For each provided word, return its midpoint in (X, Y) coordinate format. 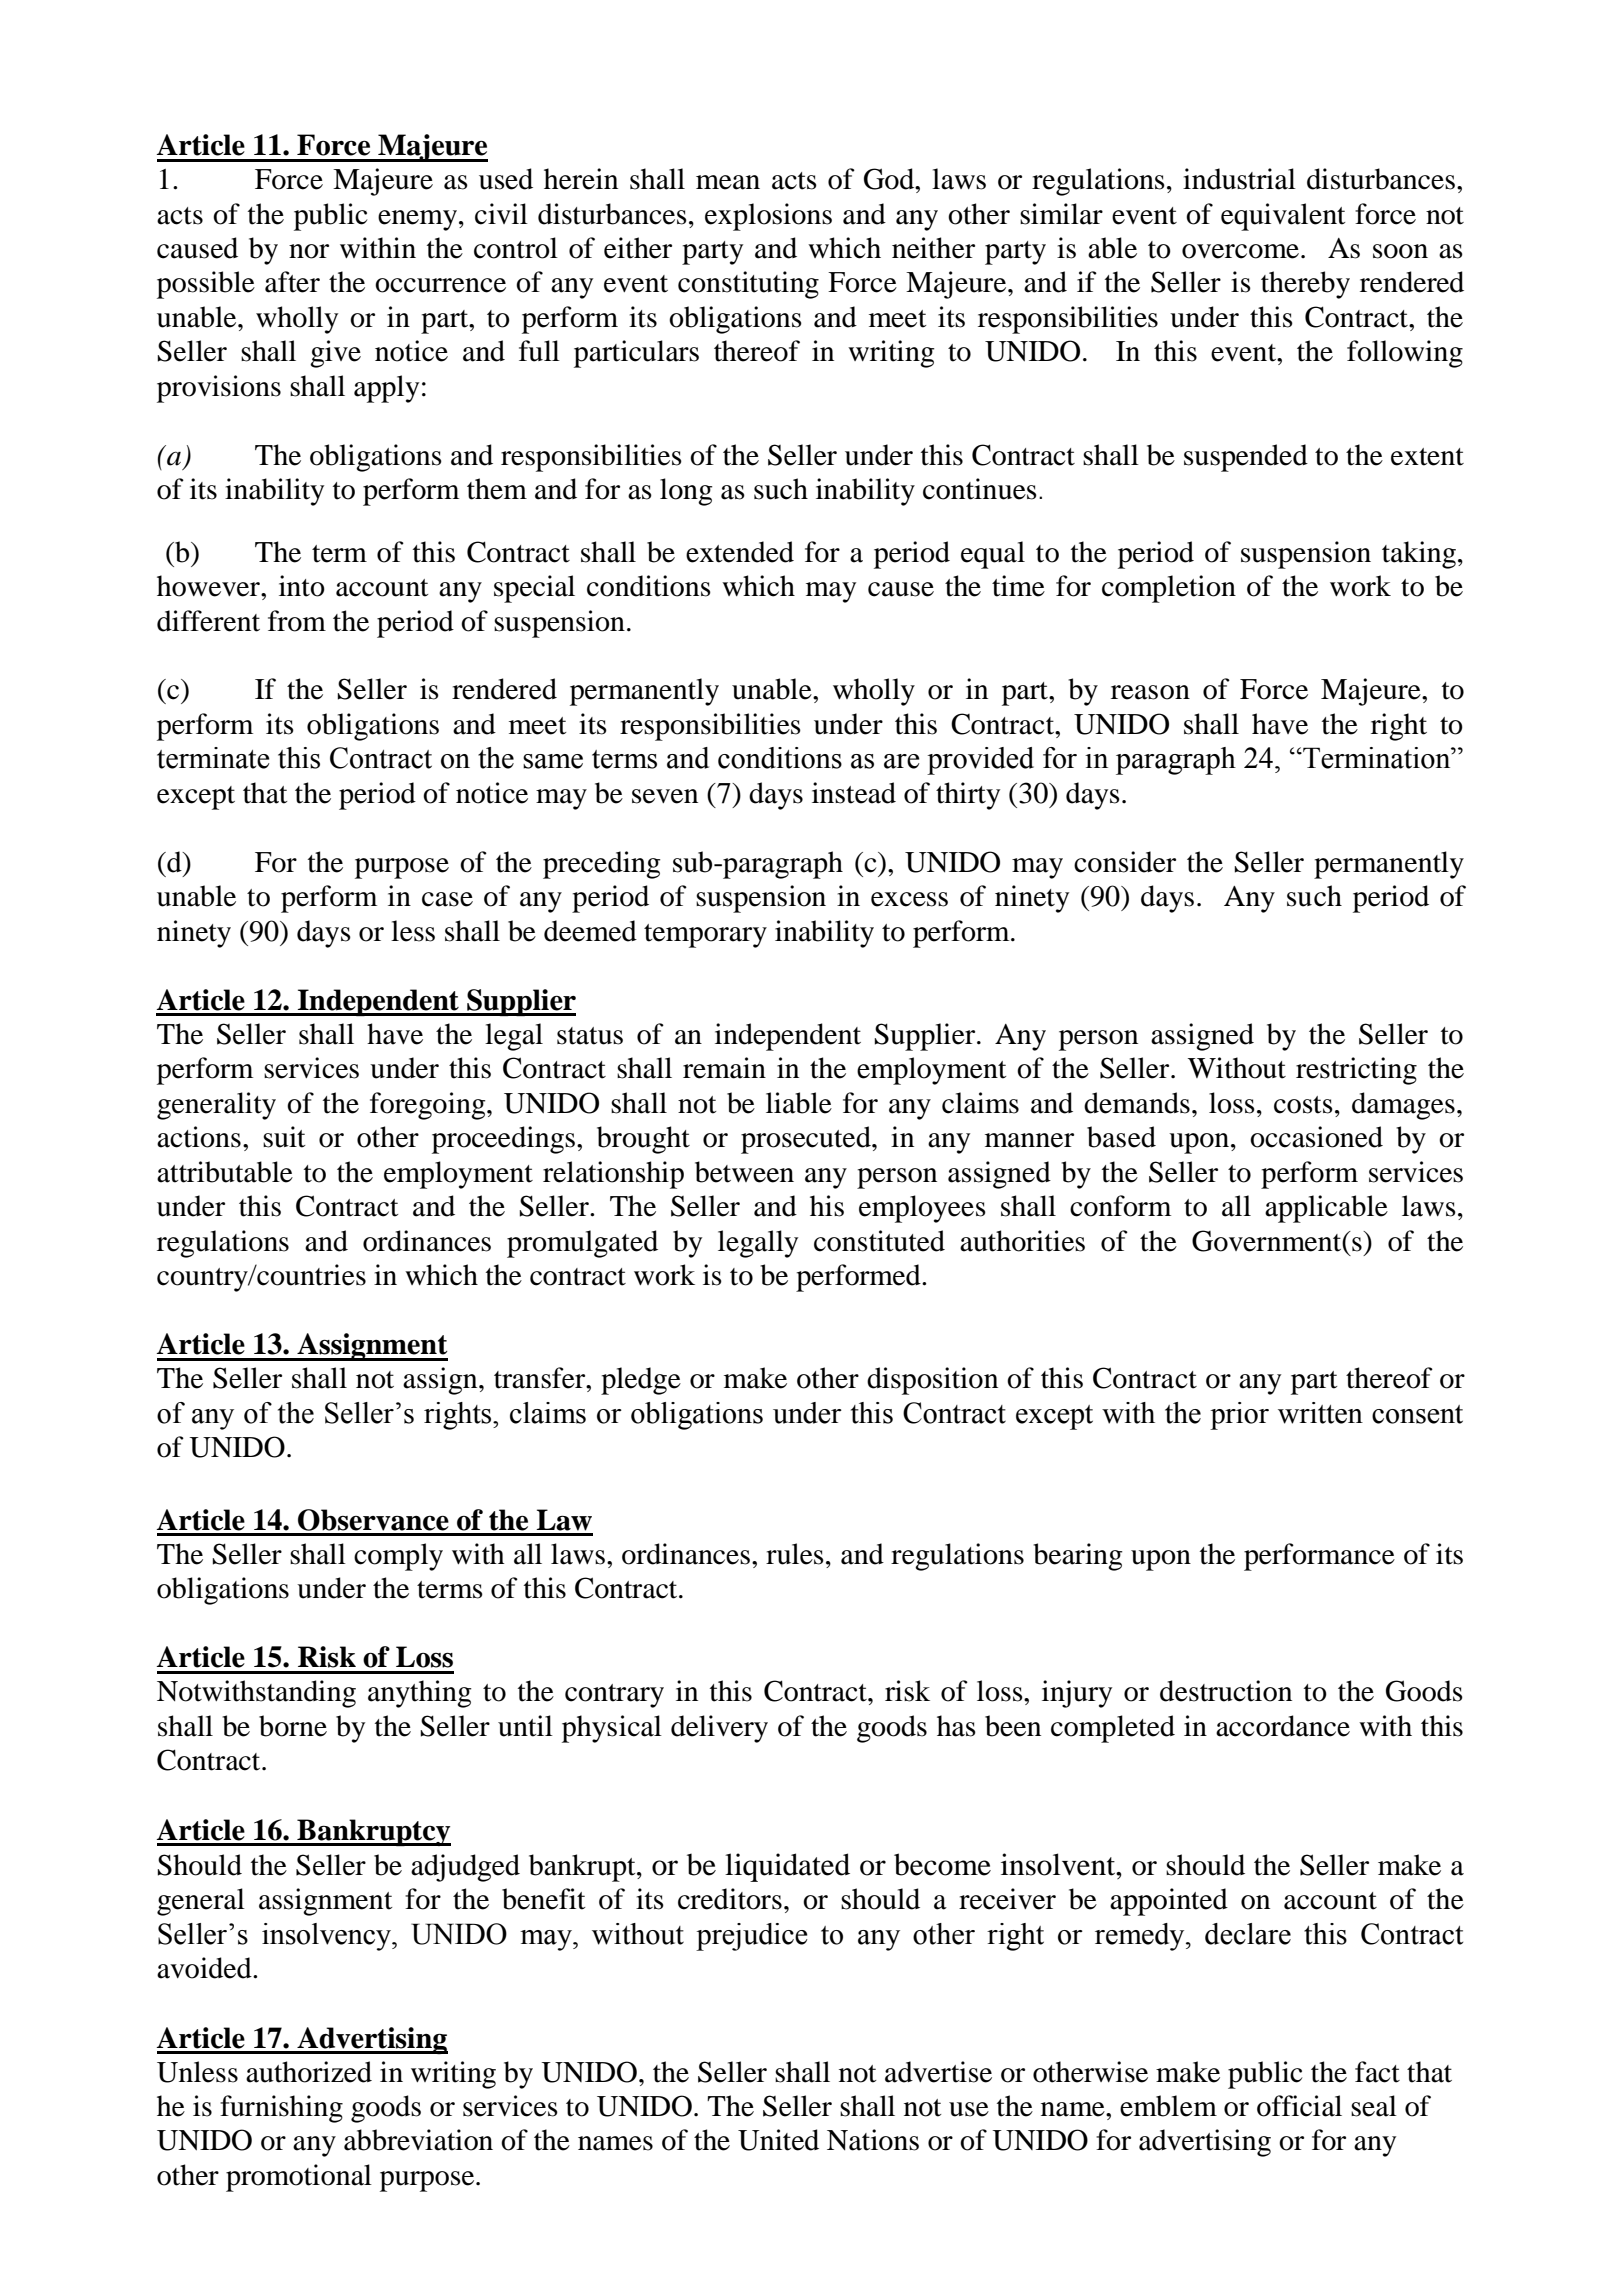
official (1299, 2106)
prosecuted (807, 1140)
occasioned (1316, 1137)
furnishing (281, 2109)
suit (284, 1137)
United (778, 2140)
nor (309, 251)
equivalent (1283, 217)
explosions (768, 217)
